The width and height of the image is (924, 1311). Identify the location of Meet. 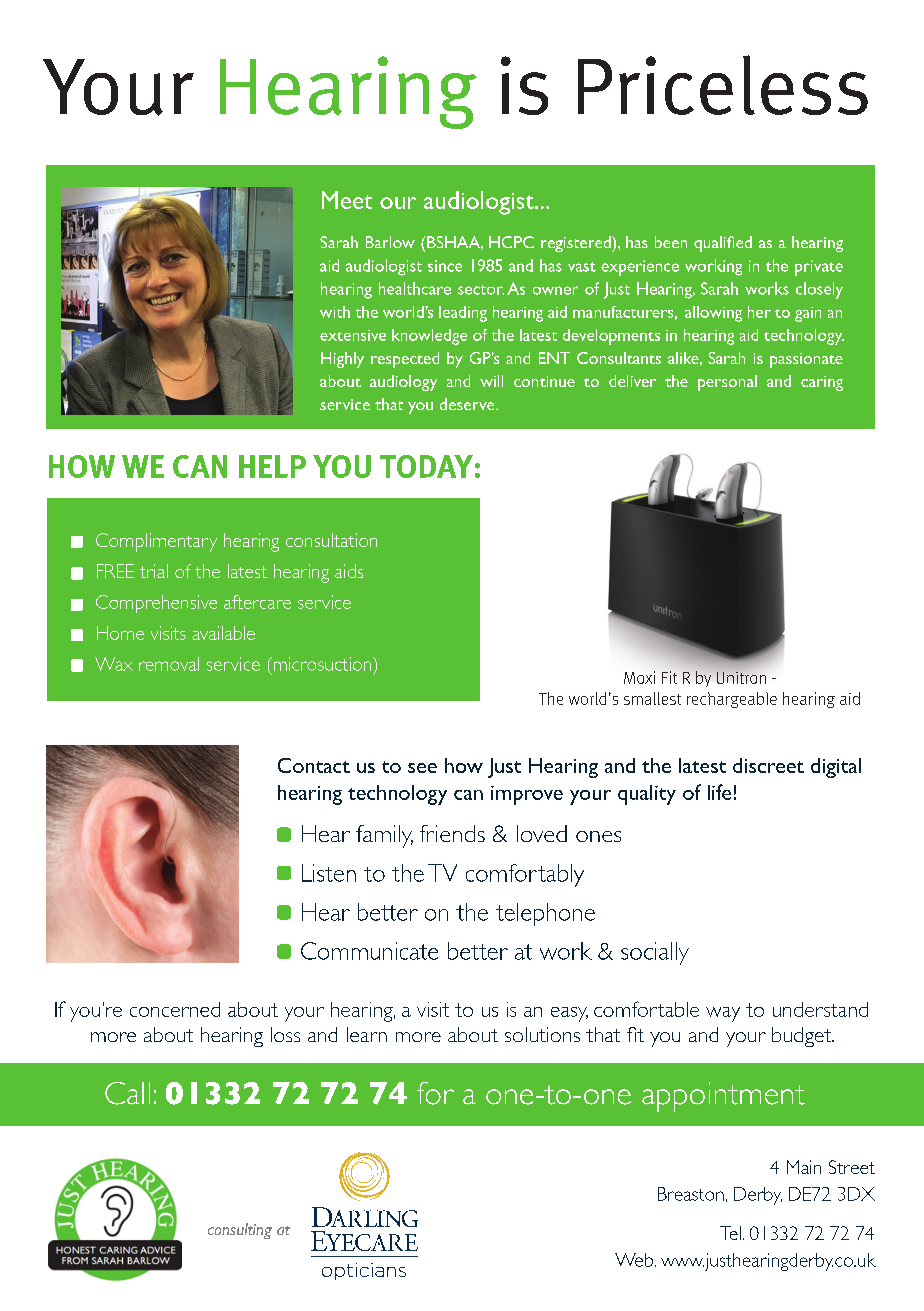
(347, 200).
